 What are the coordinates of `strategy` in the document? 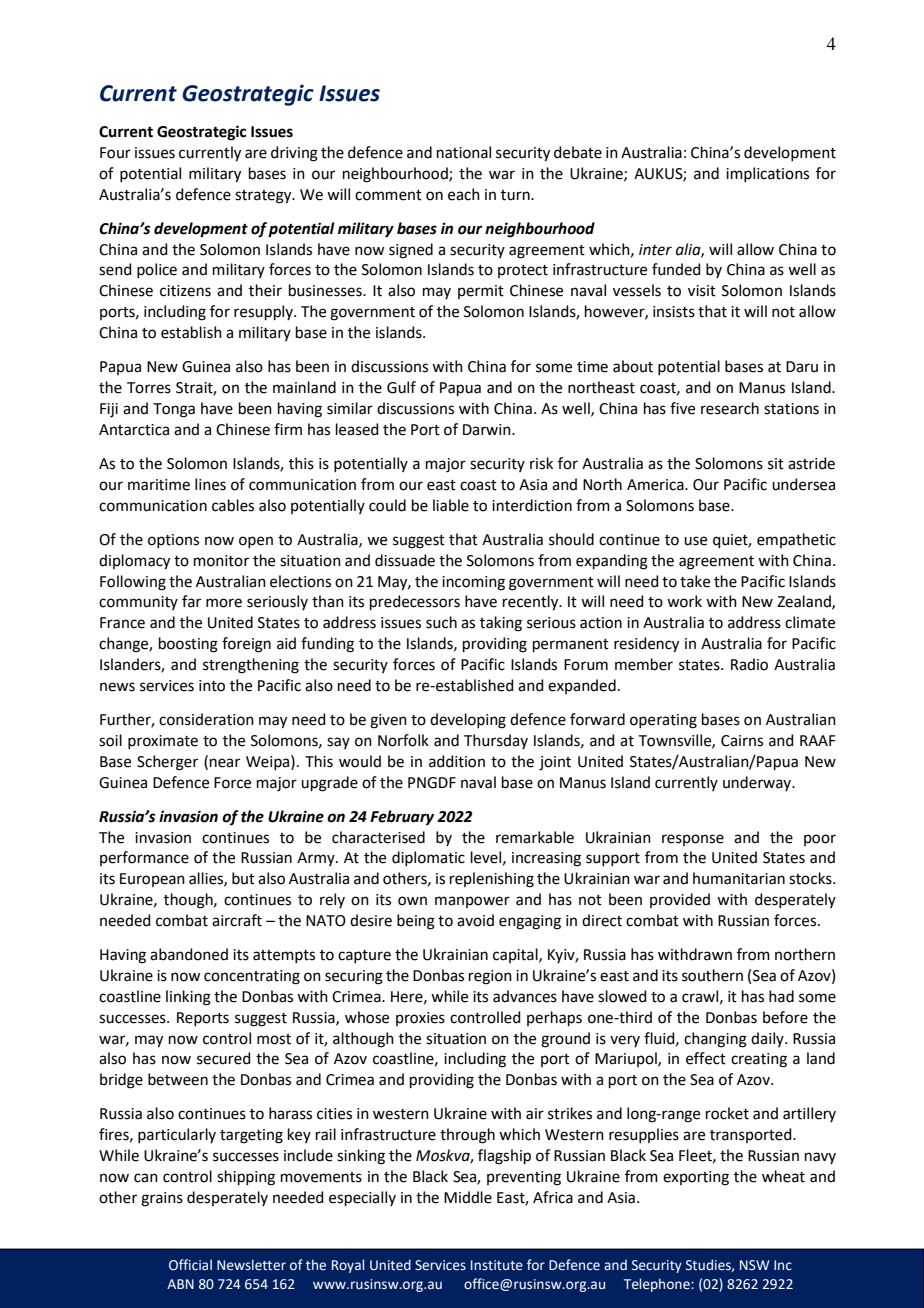 It's located at (264, 197).
